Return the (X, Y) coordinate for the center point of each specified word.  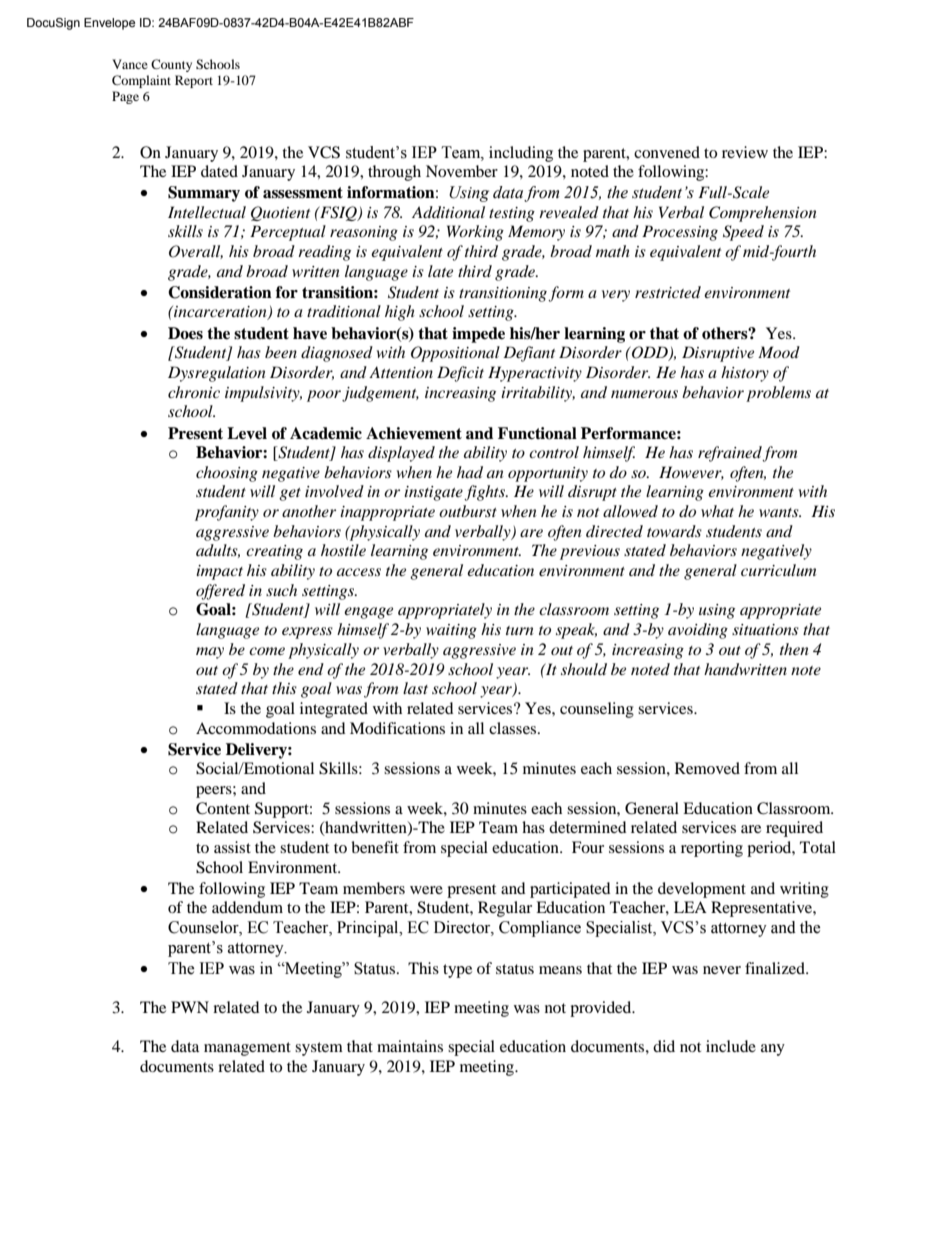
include (731, 1046)
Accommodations (256, 728)
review (745, 152)
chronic (194, 392)
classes (514, 728)
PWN (190, 1007)
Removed (707, 768)
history (745, 374)
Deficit (460, 374)
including (521, 154)
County (171, 65)
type (457, 971)
